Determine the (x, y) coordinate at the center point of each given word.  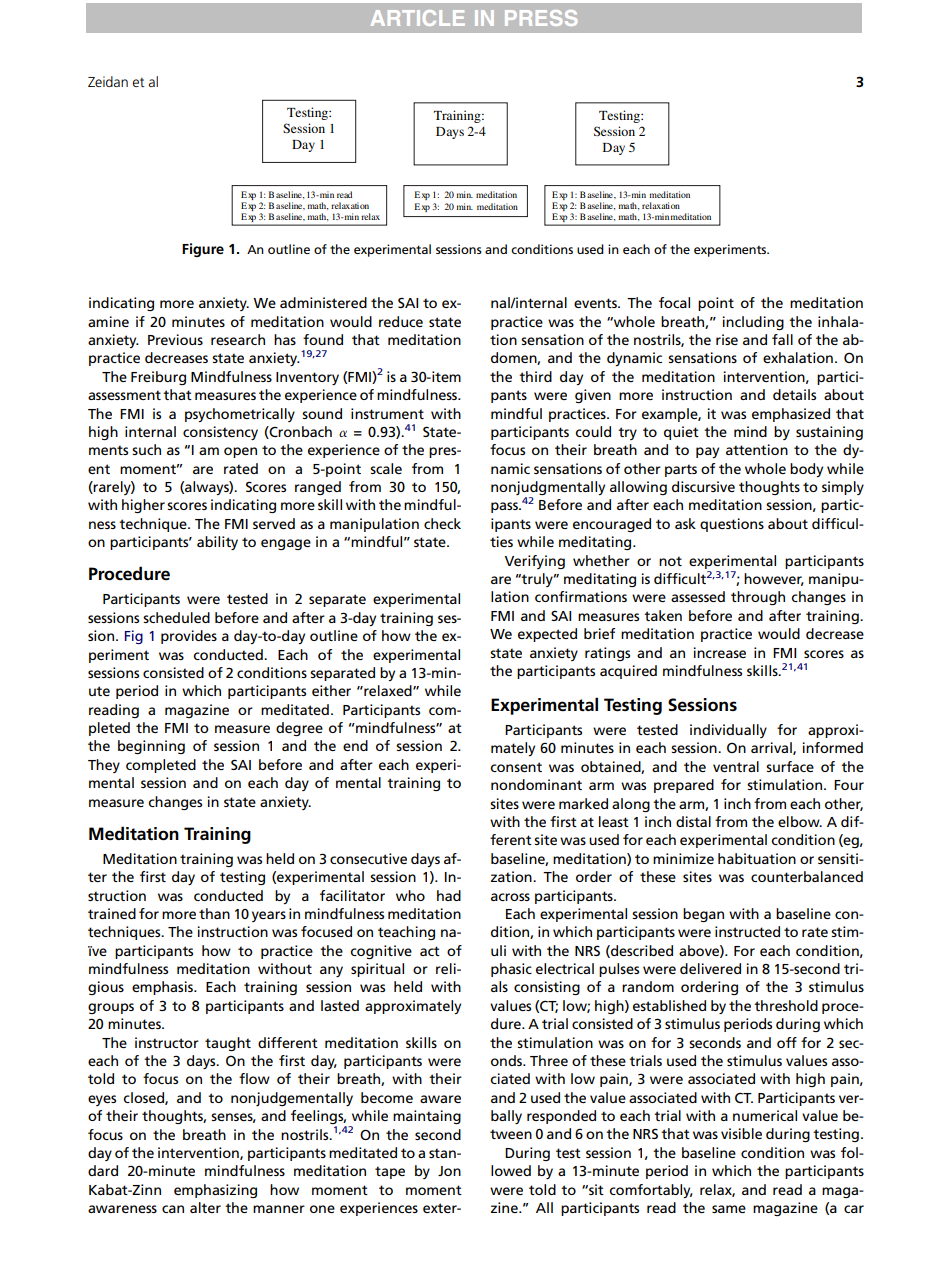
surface (790, 766)
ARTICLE (418, 18)
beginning (151, 747)
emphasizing (215, 1191)
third (535, 376)
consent (516, 767)
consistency (220, 433)
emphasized (791, 415)
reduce (401, 321)
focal (674, 302)
